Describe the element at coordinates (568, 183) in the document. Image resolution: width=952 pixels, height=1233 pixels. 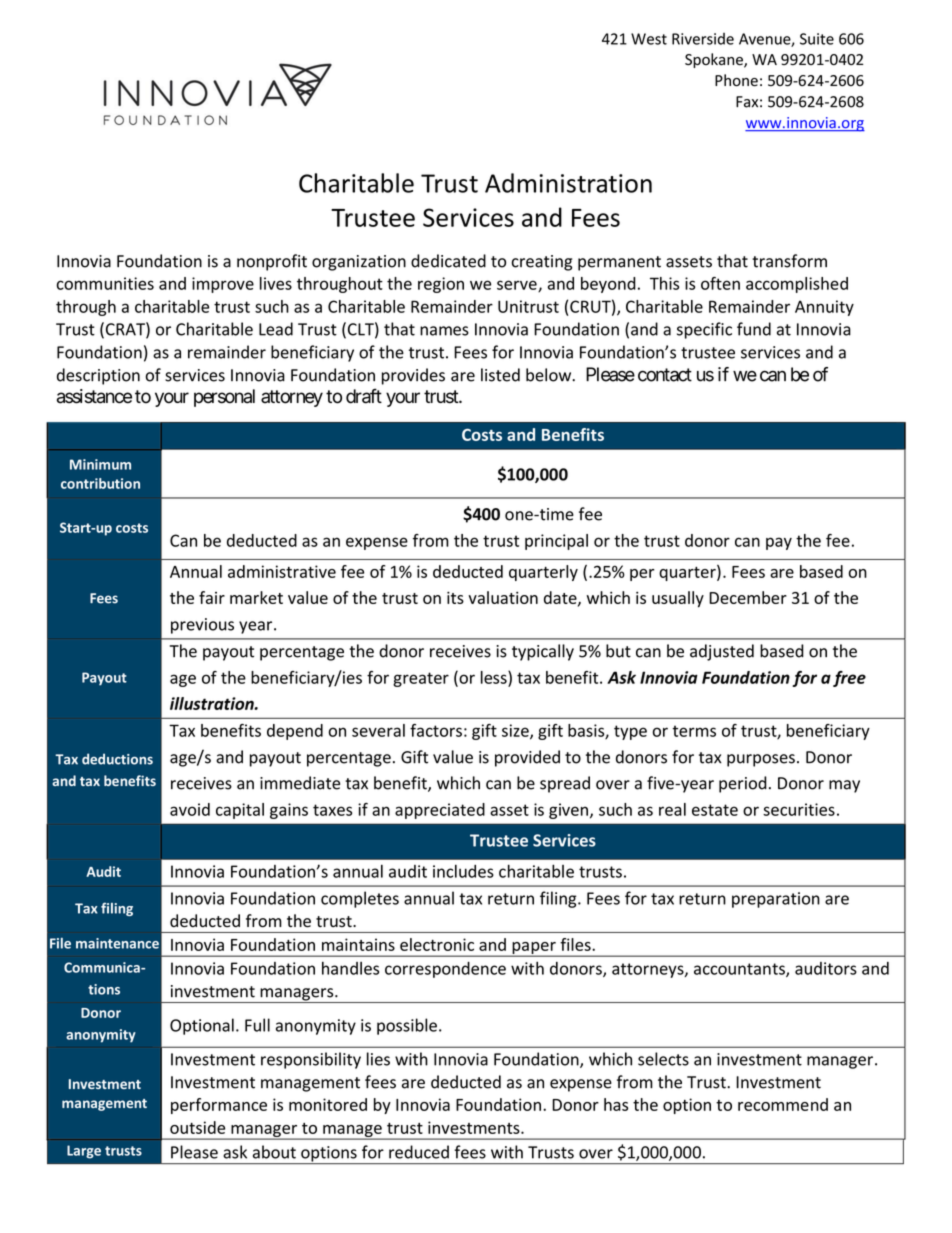
I see `Administration` at that location.
